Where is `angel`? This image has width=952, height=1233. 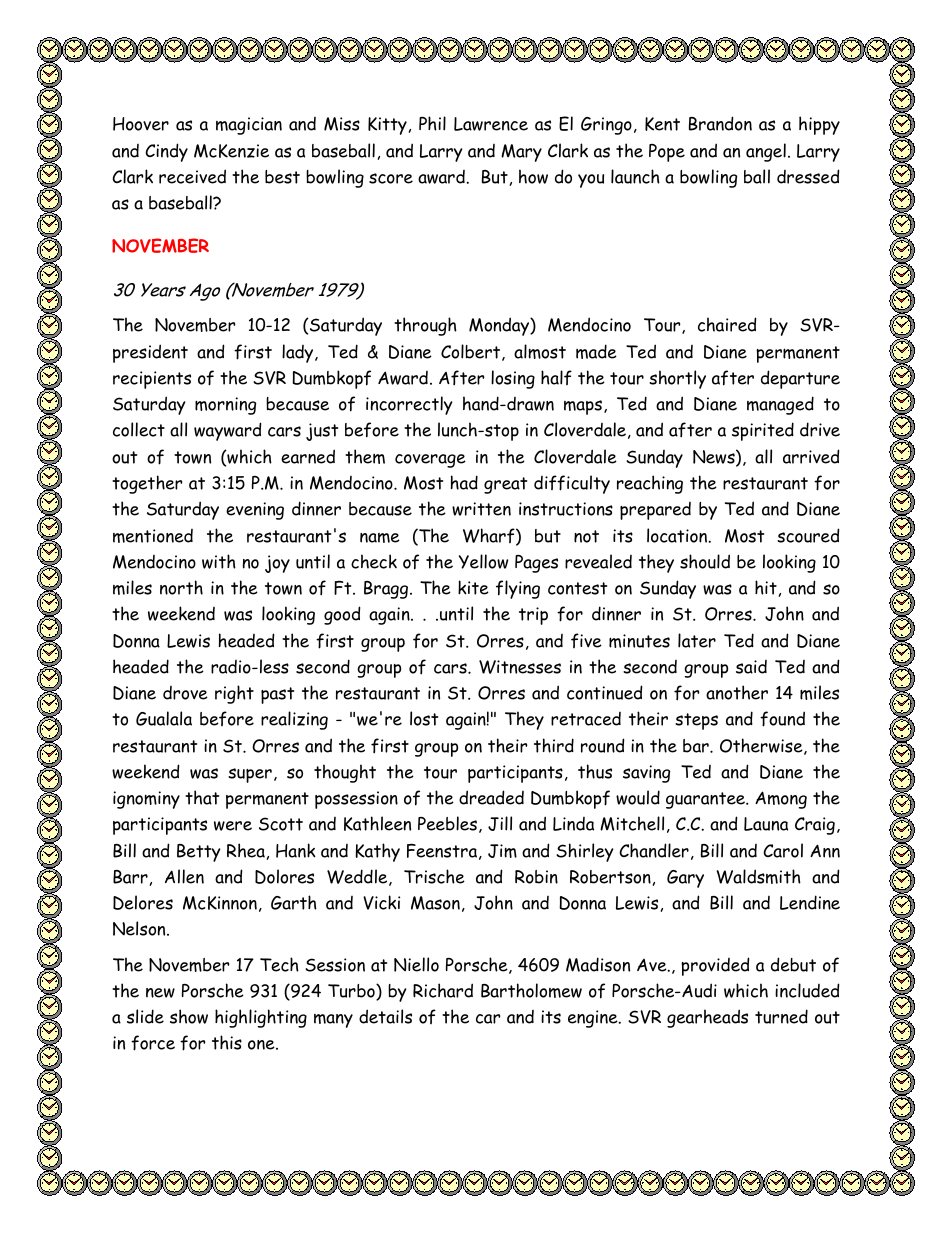 angel is located at coordinates (766, 152).
